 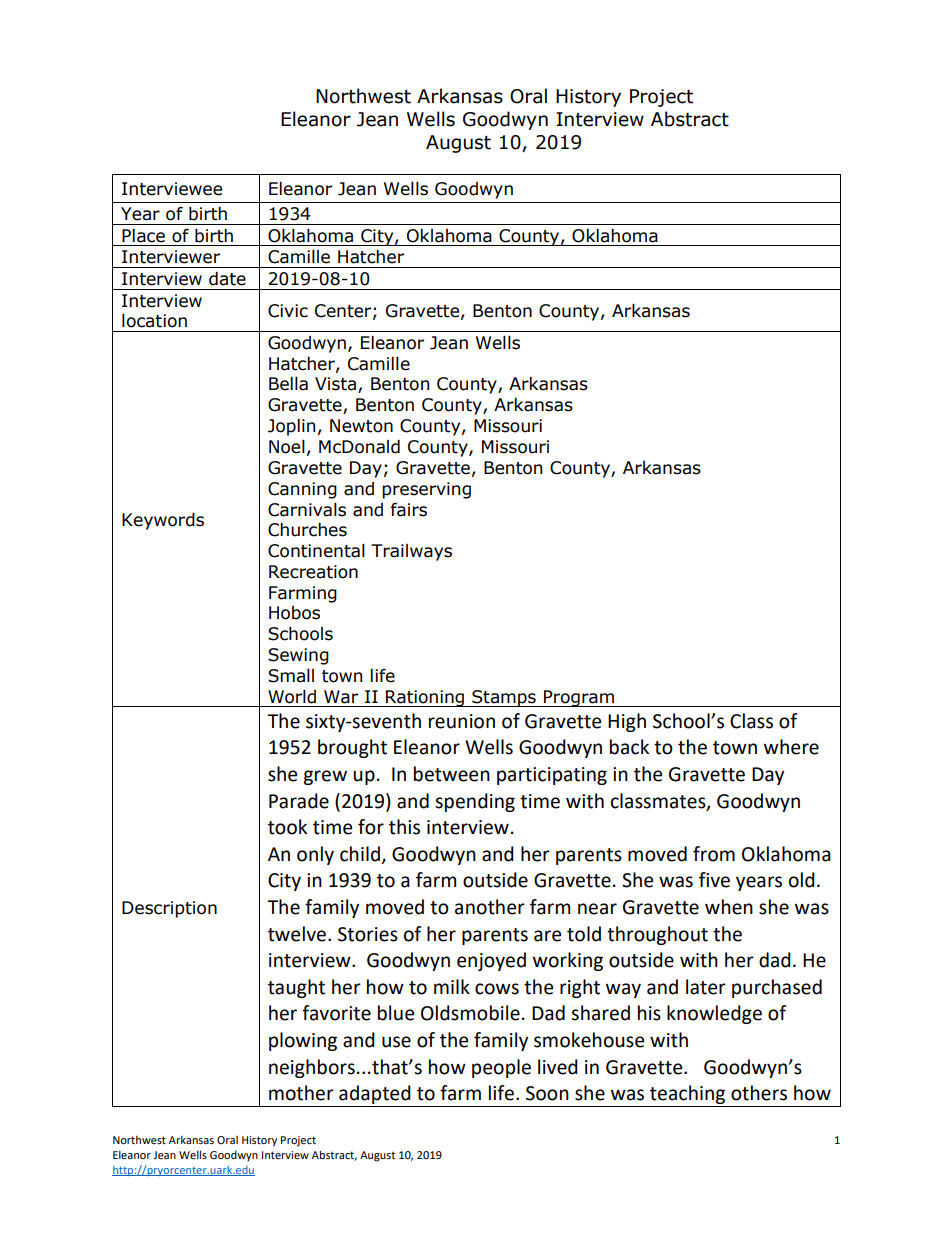 What do you see at coordinates (287, 827) in the image?
I see `took` at bounding box center [287, 827].
